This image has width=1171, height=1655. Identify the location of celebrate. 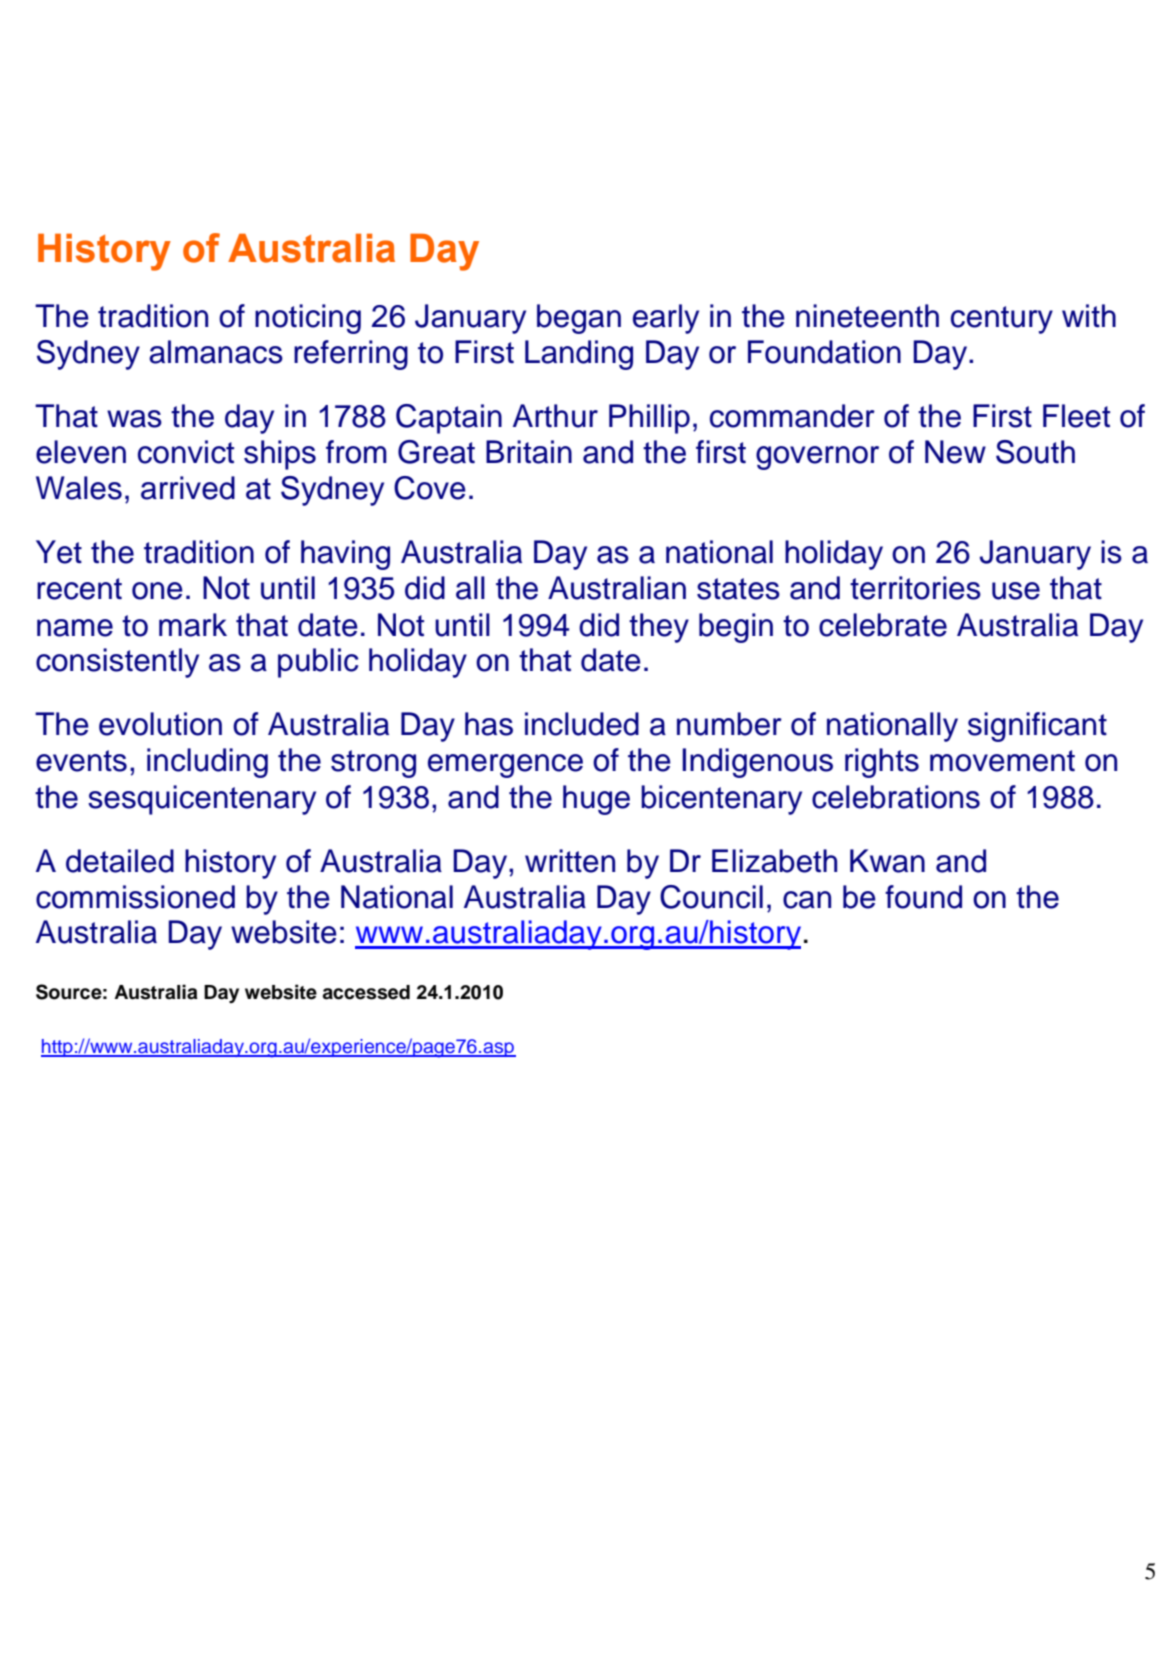
(883, 625).
